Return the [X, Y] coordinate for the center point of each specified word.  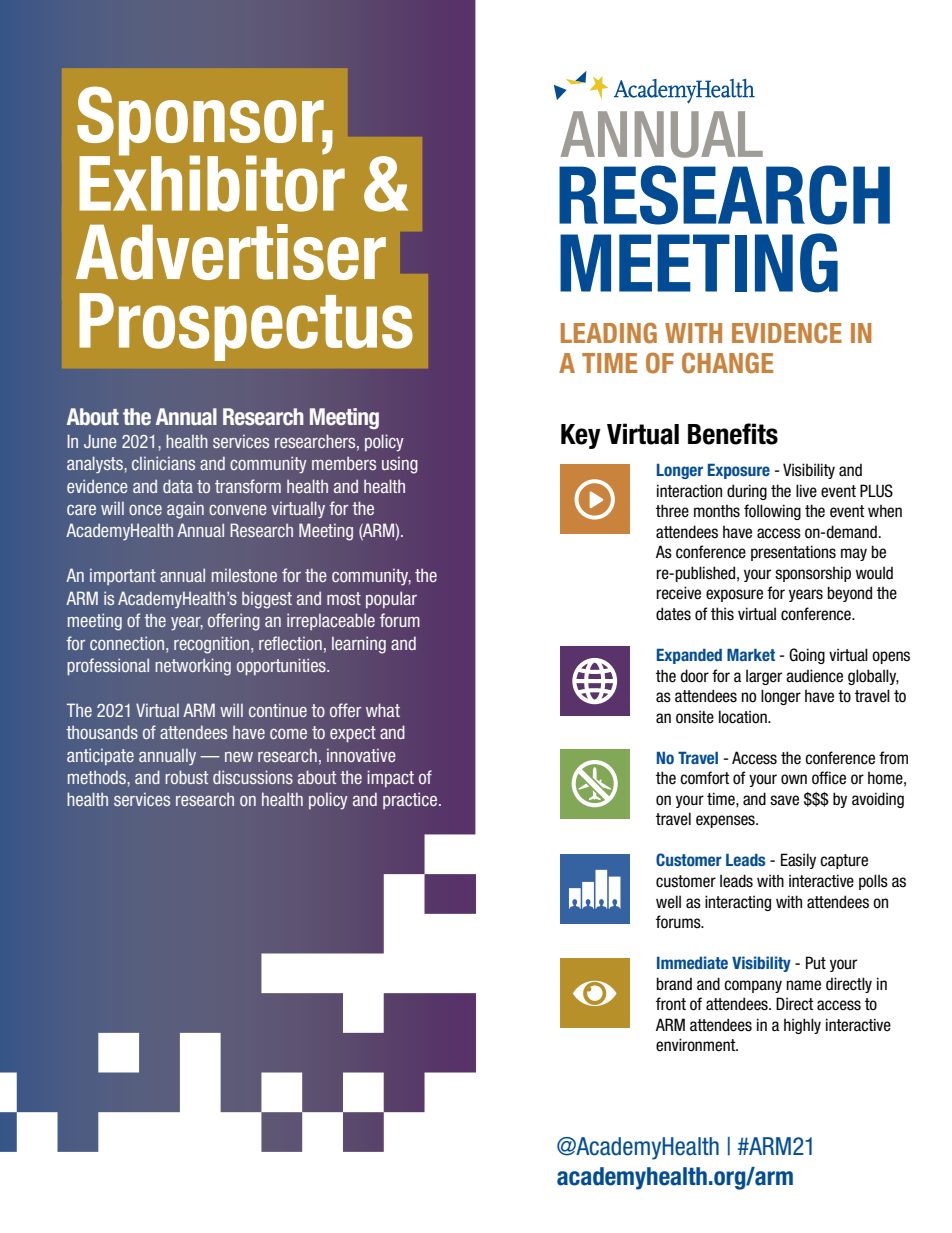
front [671, 1004]
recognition [213, 645]
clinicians [163, 463]
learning [359, 645]
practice [410, 800]
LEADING [609, 333]
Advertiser [231, 252]
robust [186, 777]
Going [807, 656]
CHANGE [727, 363]
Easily [798, 861]
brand [674, 984]
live [806, 491]
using [400, 465]
